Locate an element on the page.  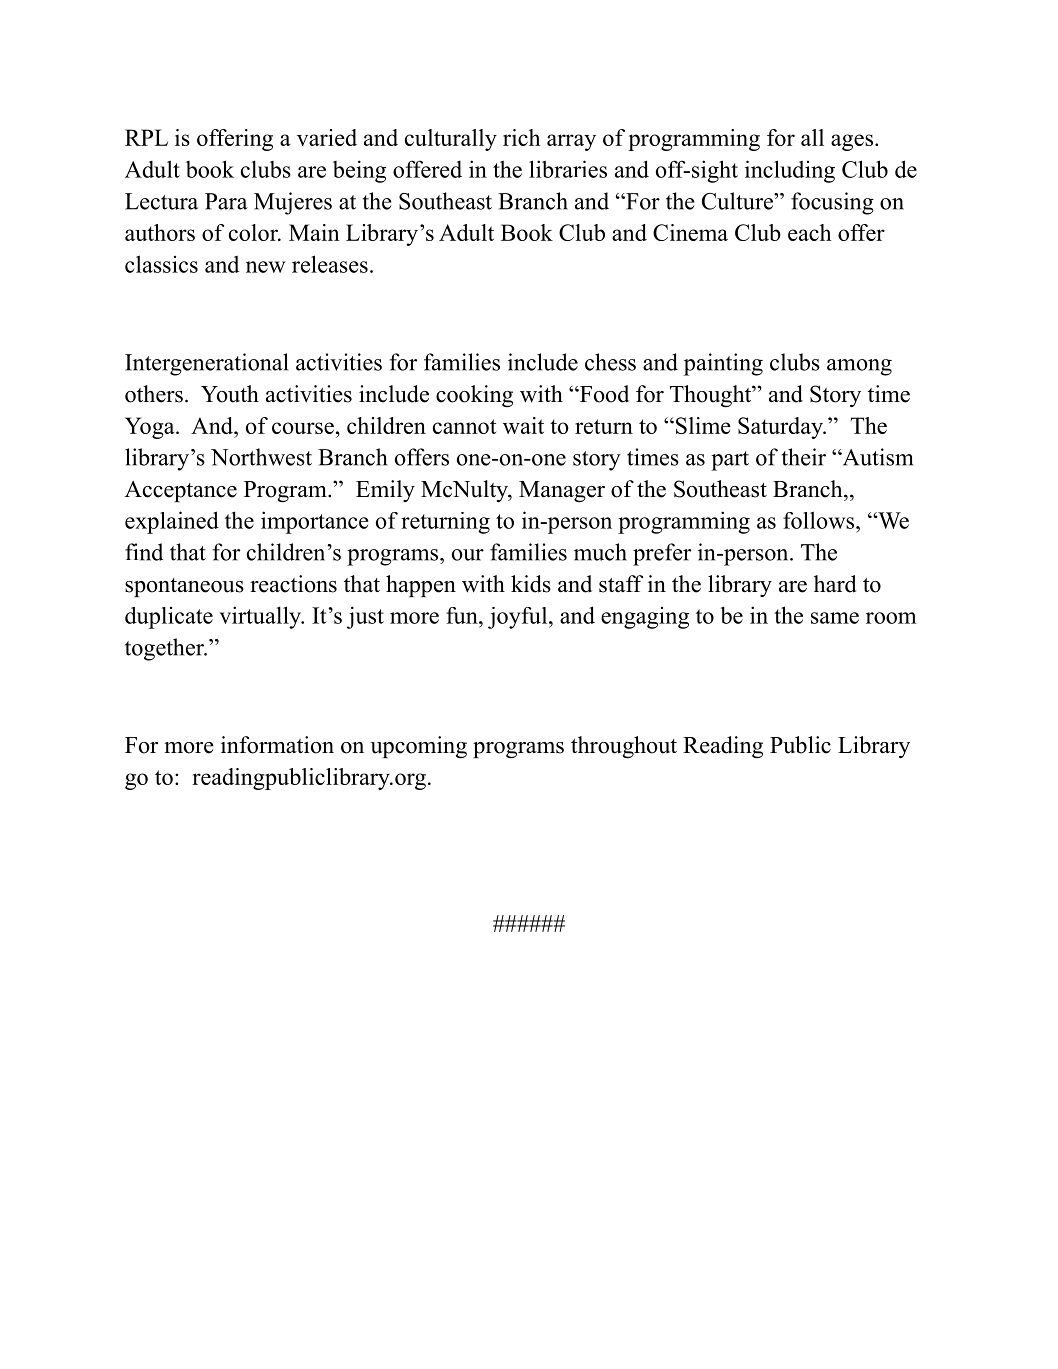
RPL is located at coordinates (146, 137).
